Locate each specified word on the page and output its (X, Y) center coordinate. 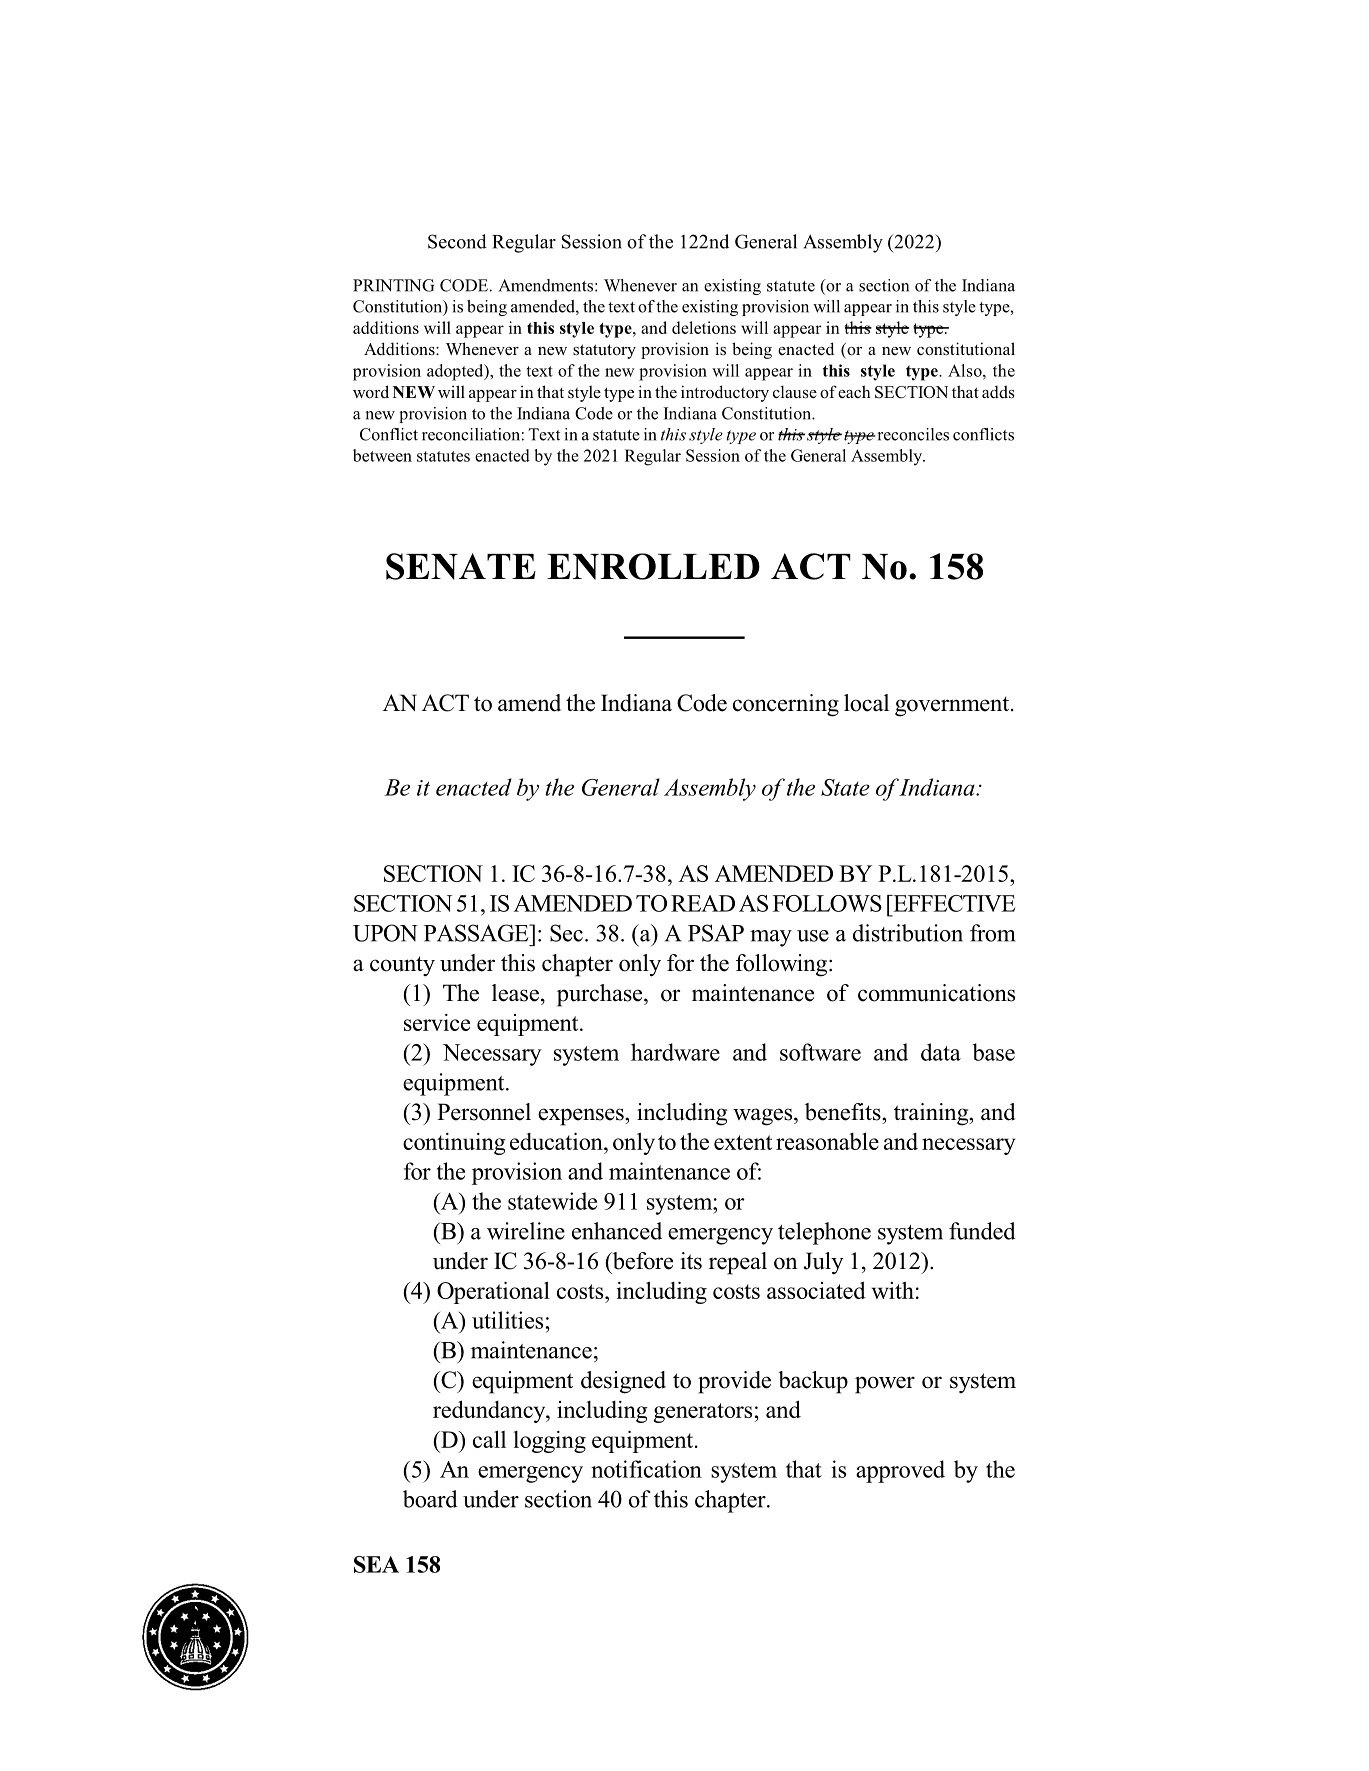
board (430, 1499)
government (953, 707)
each (854, 391)
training (932, 1114)
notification (646, 1469)
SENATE (461, 566)
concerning (786, 705)
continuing (454, 1144)
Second (457, 241)
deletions (704, 327)
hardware (675, 1052)
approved (900, 1471)
